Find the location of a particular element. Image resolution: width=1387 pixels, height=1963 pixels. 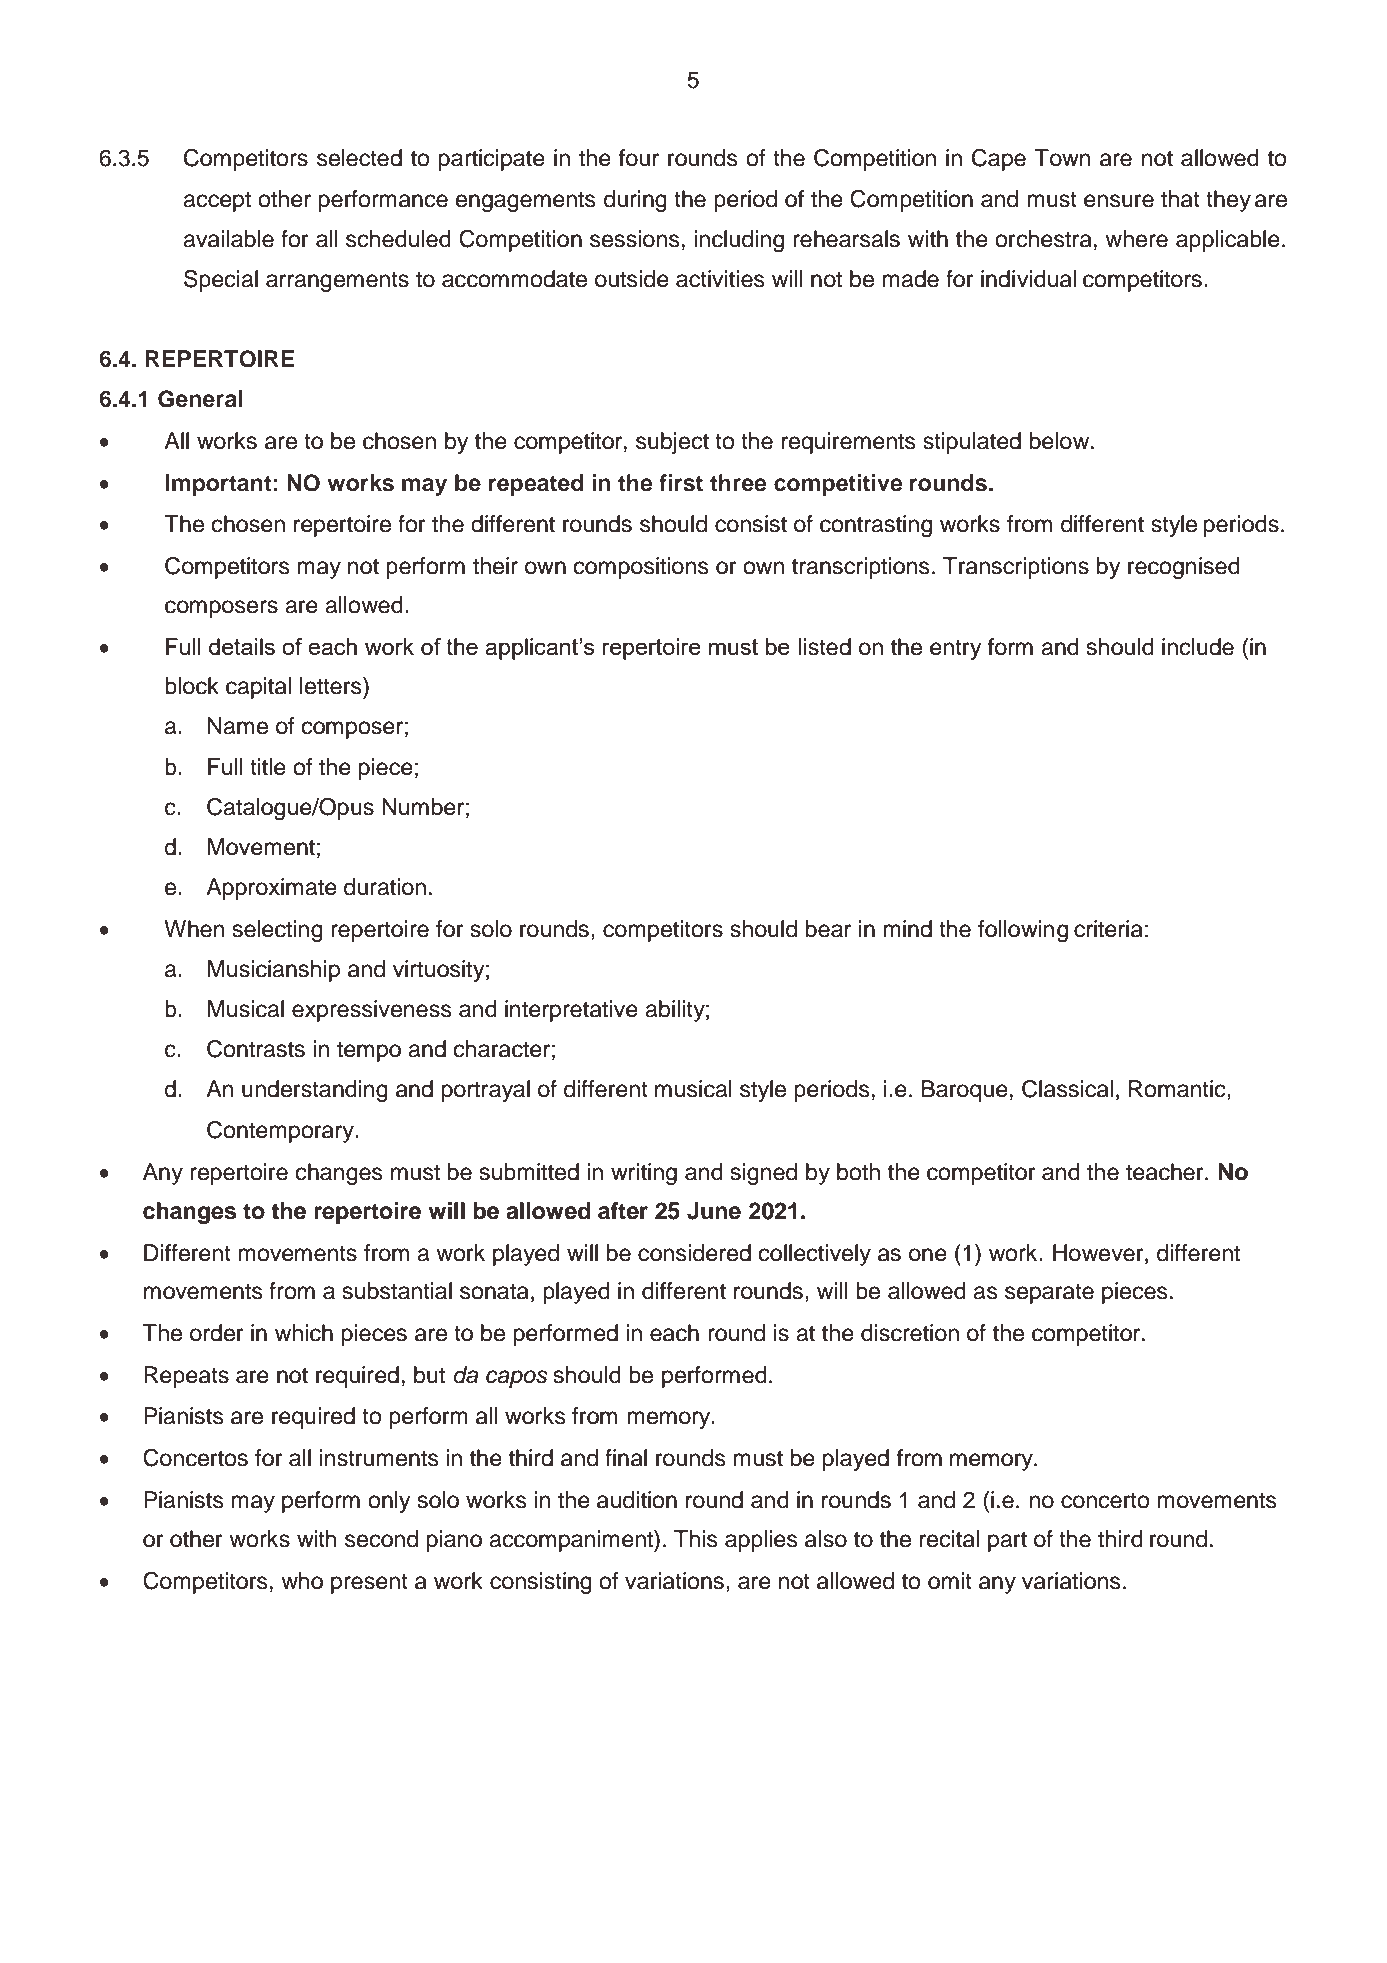

include is located at coordinates (1198, 647).
